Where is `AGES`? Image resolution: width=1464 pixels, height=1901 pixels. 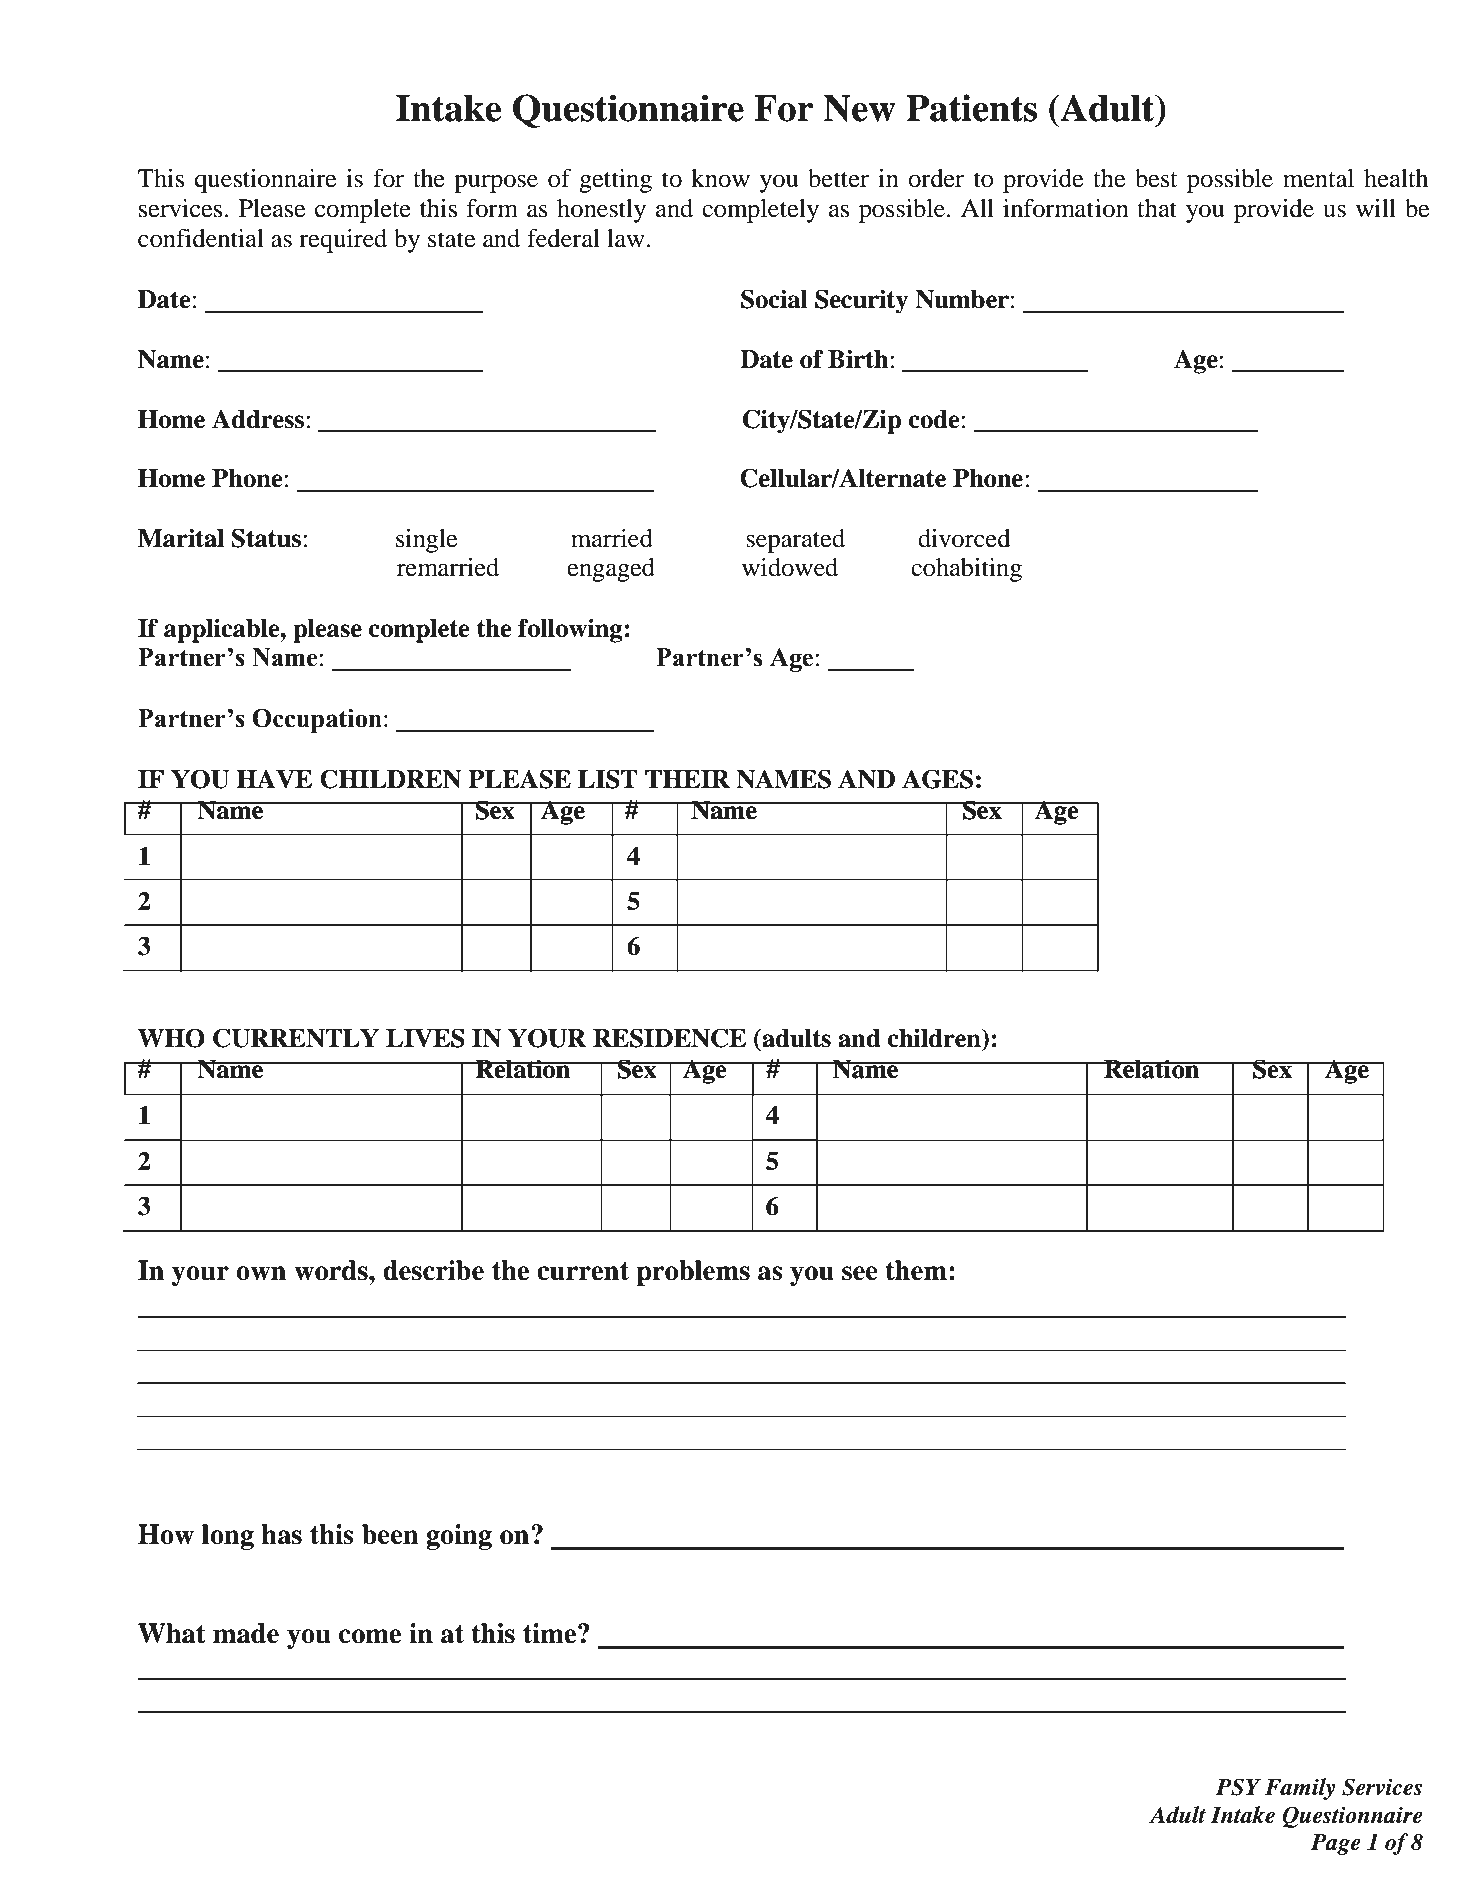
AGES is located at coordinates (937, 779).
